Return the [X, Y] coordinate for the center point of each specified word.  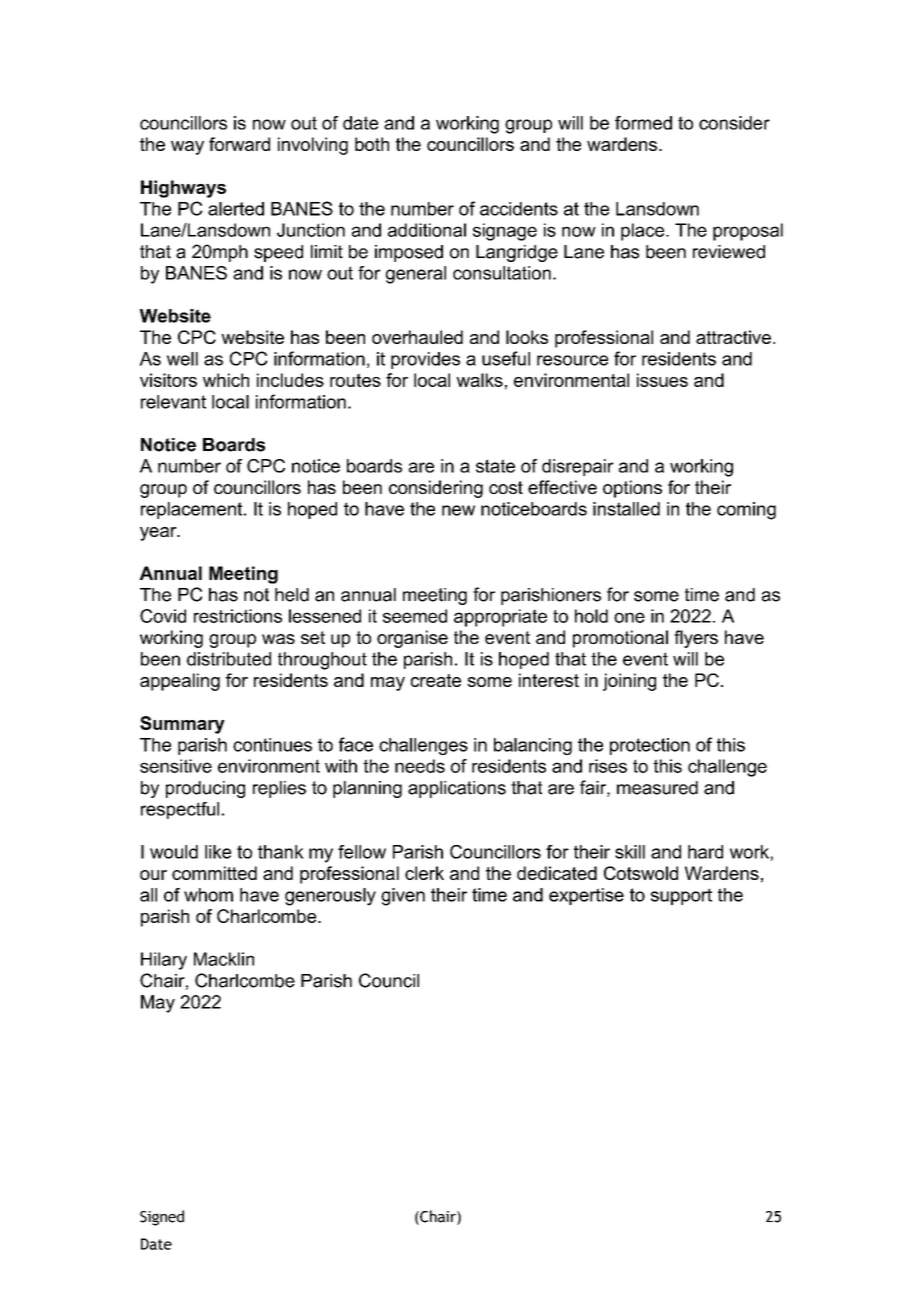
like [218, 852]
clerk [424, 873]
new [458, 510]
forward [239, 144]
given [403, 897]
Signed [162, 1218]
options [632, 489]
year [159, 534]
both [372, 144]
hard [705, 852]
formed [643, 123]
